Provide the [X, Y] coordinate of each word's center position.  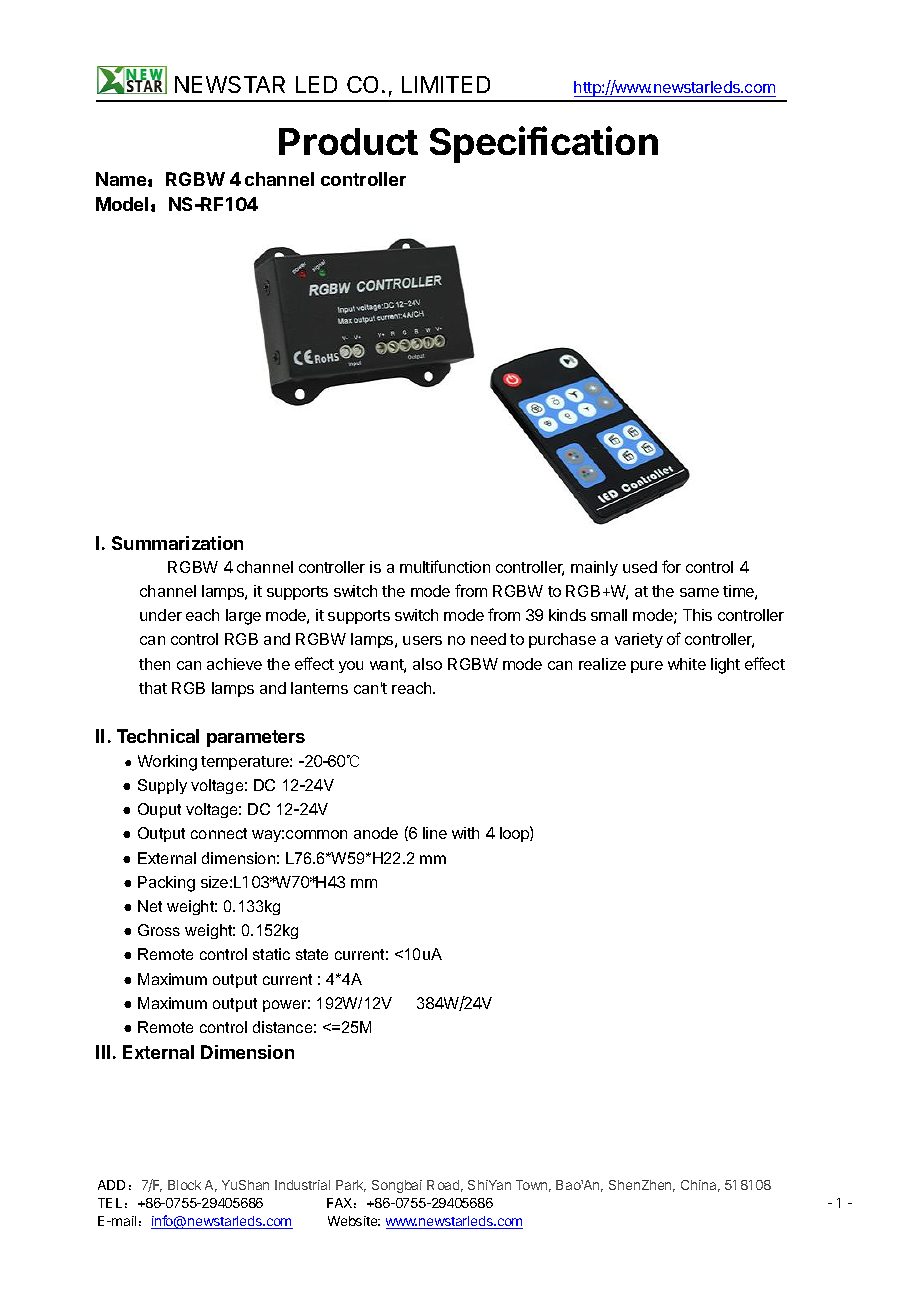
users [422, 640]
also [427, 664]
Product [348, 141]
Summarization [177, 543]
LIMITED [446, 84]
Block [184, 1185]
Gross [159, 930]
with [465, 833]
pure [647, 667]
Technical [158, 736]
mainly [594, 568]
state [312, 954]
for [671, 566]
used [640, 567]
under [161, 615]
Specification [544, 144]
